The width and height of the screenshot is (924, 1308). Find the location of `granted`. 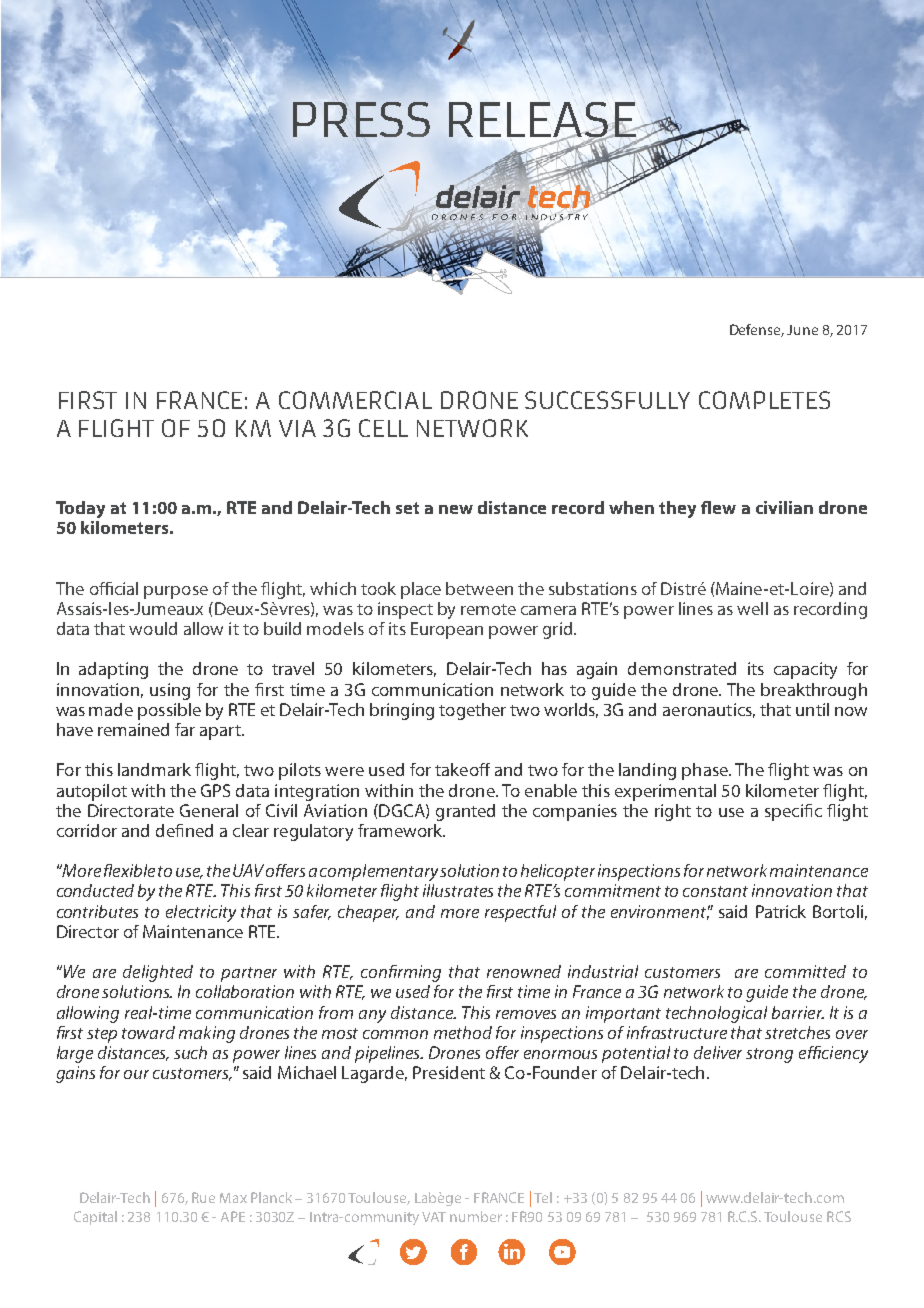

granted is located at coordinates (465, 812).
